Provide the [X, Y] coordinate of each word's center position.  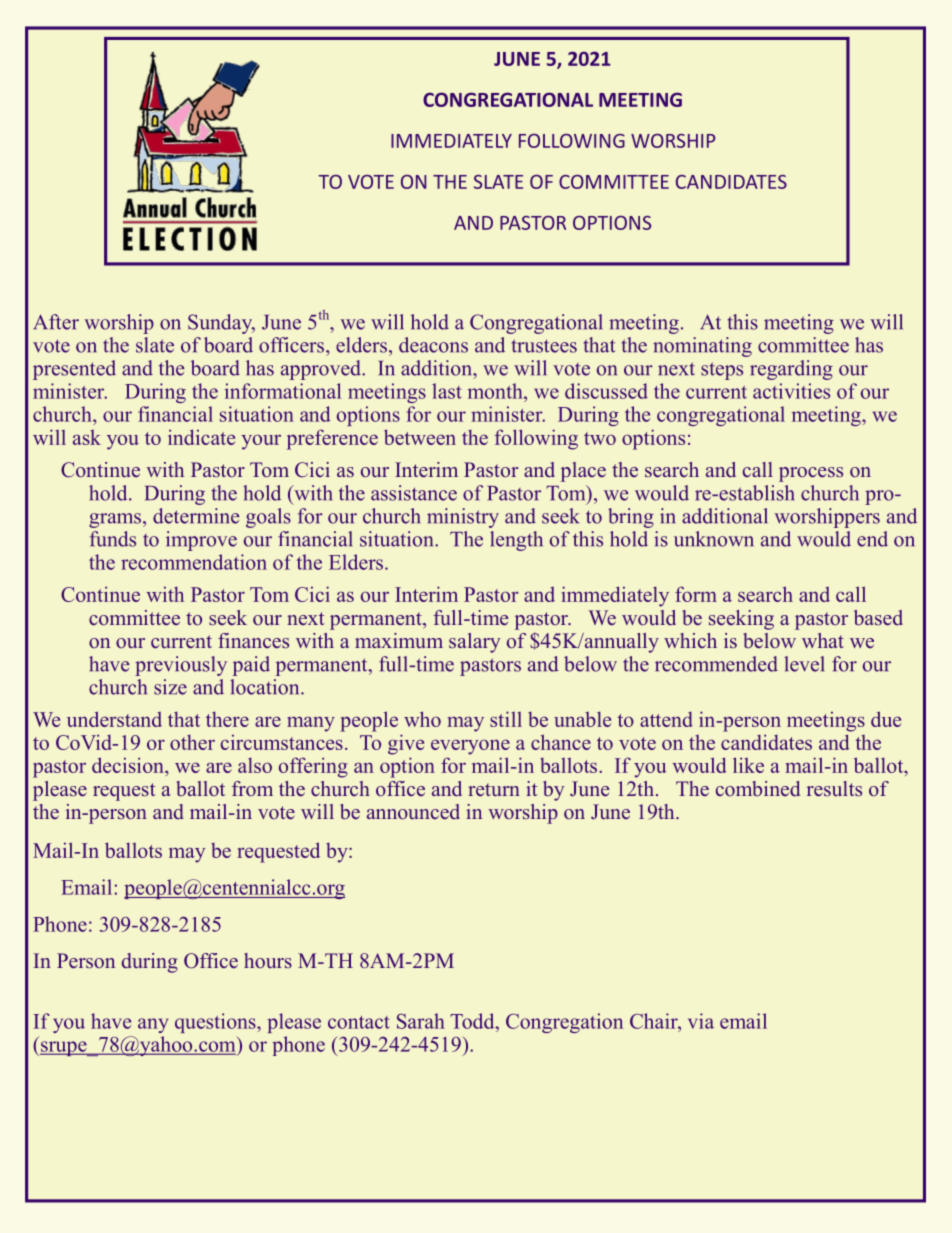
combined [758, 789]
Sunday [221, 324]
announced [413, 812]
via [701, 1021]
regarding [791, 370]
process [811, 474]
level [804, 664]
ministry [463, 518]
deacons [433, 345]
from [252, 788]
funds [113, 539]
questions [216, 1023]
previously [181, 666]
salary [475, 643]
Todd [473, 1021]
